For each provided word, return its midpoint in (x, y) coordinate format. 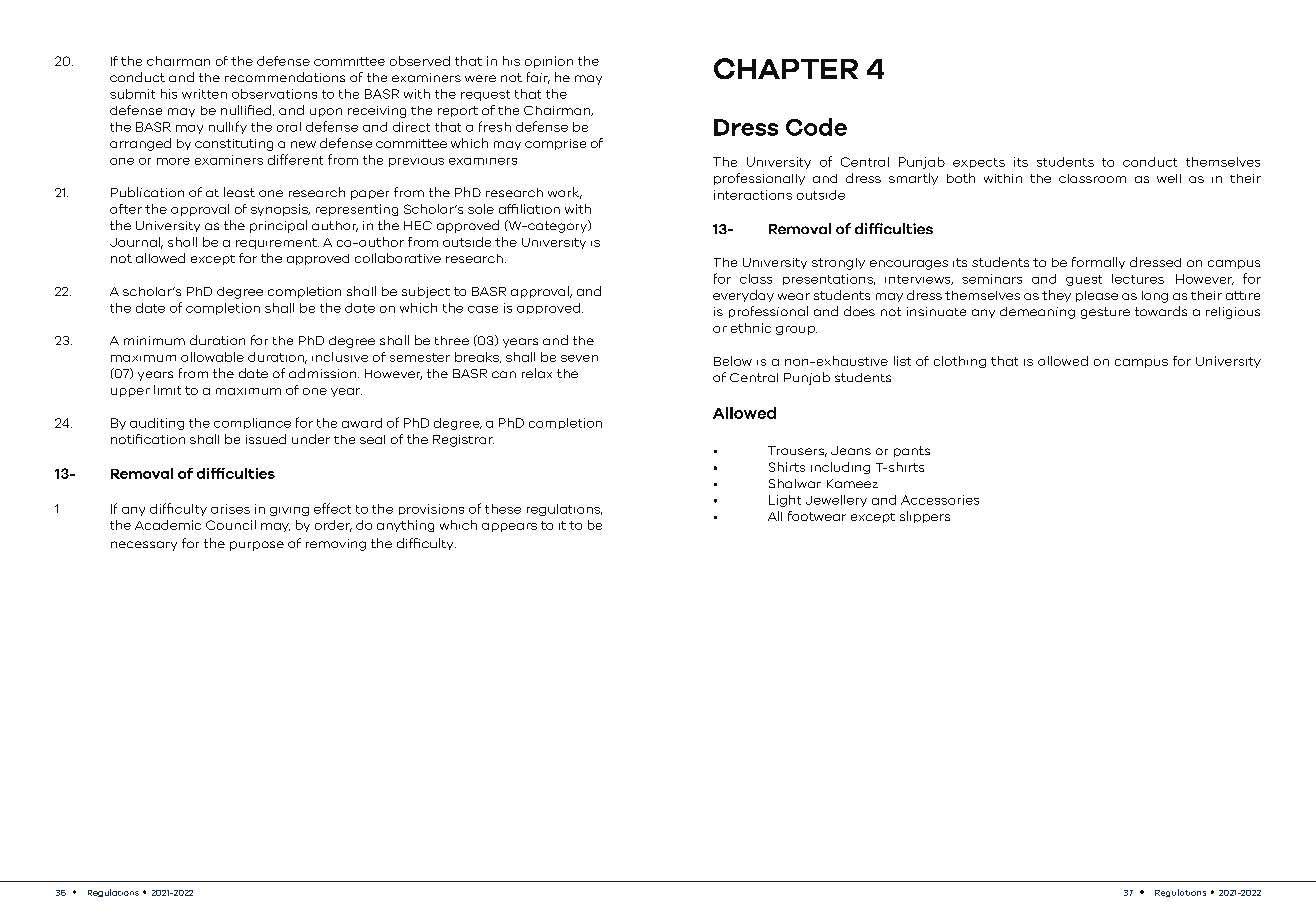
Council (231, 525)
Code (816, 127)
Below (733, 361)
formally (1098, 263)
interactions (753, 195)
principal (278, 226)
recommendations (285, 77)
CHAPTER (786, 68)
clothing (960, 362)
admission (324, 373)
